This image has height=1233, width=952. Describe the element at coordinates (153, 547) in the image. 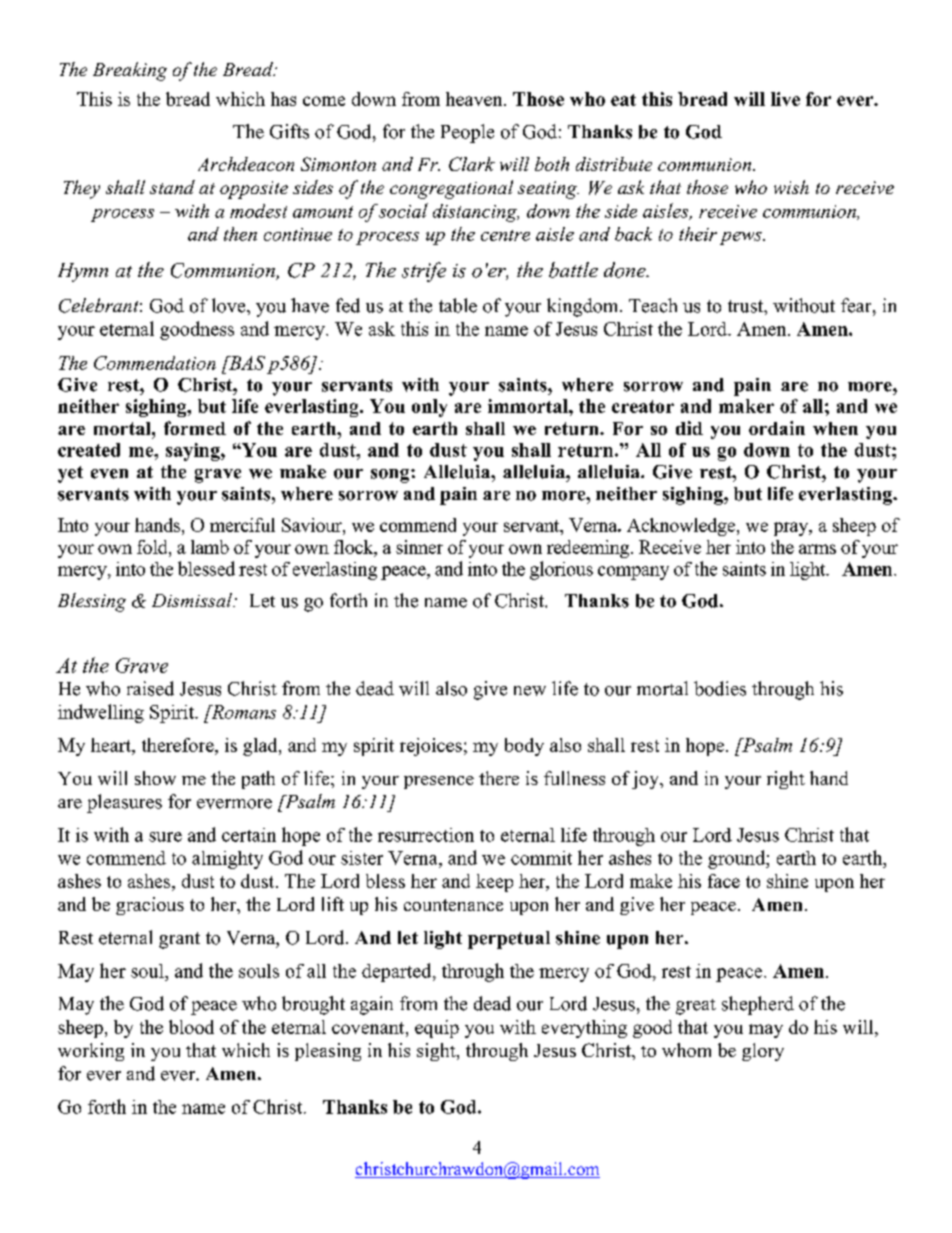

I see `fold` at that location.
